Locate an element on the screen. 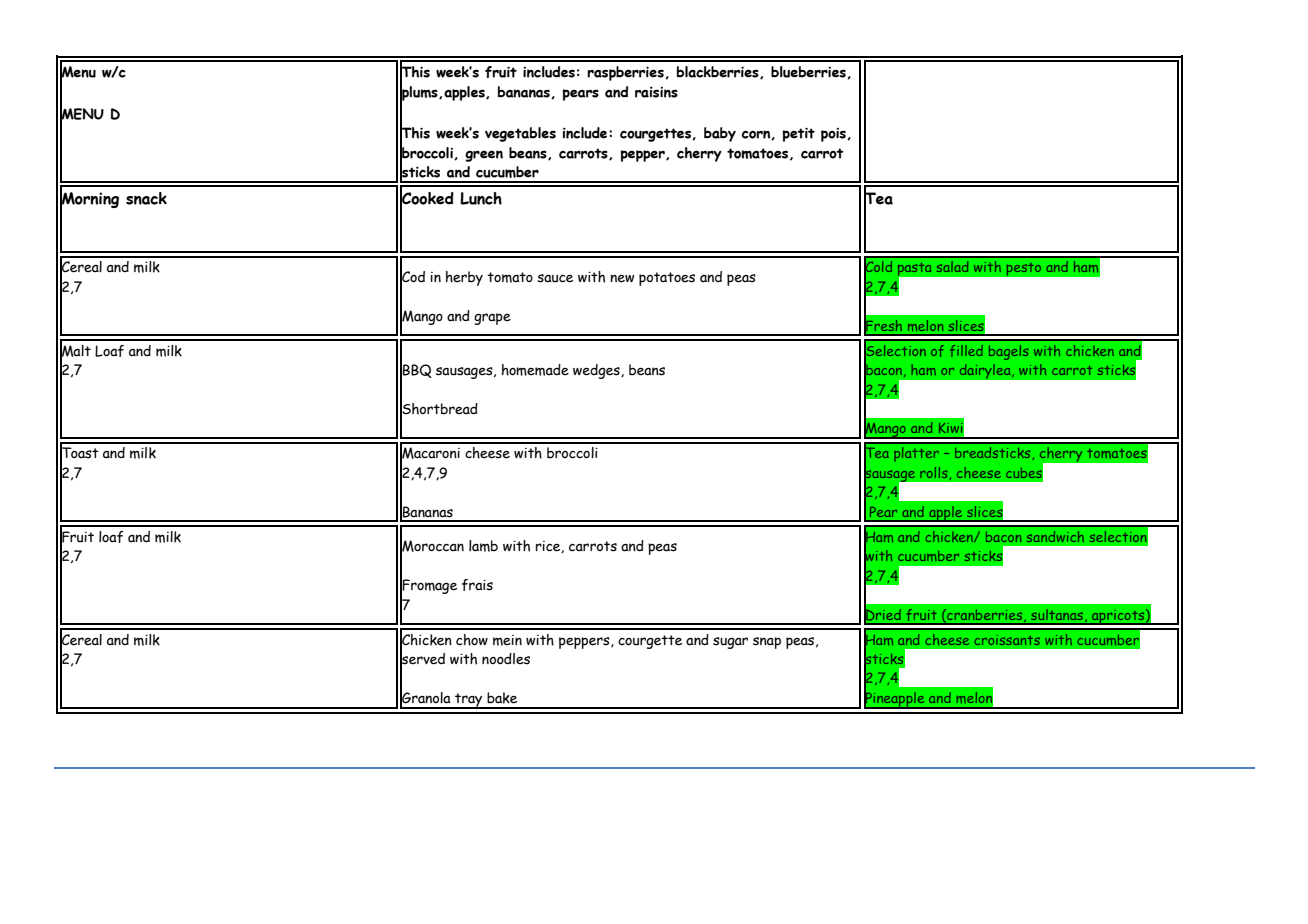 The image size is (1308, 924). filled is located at coordinates (966, 351).
